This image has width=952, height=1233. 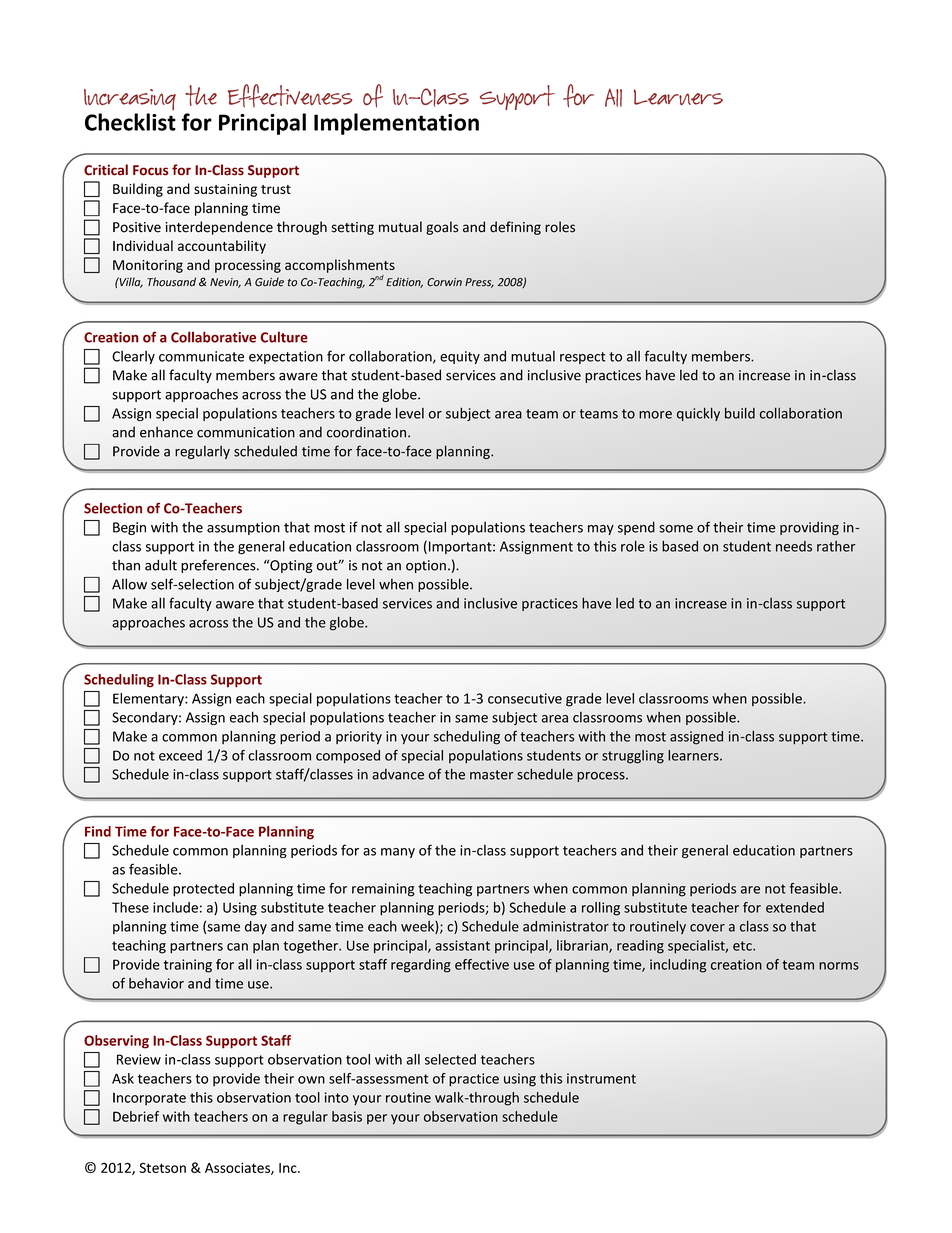 What do you see at coordinates (130, 122) in the image?
I see `Checklist` at bounding box center [130, 122].
